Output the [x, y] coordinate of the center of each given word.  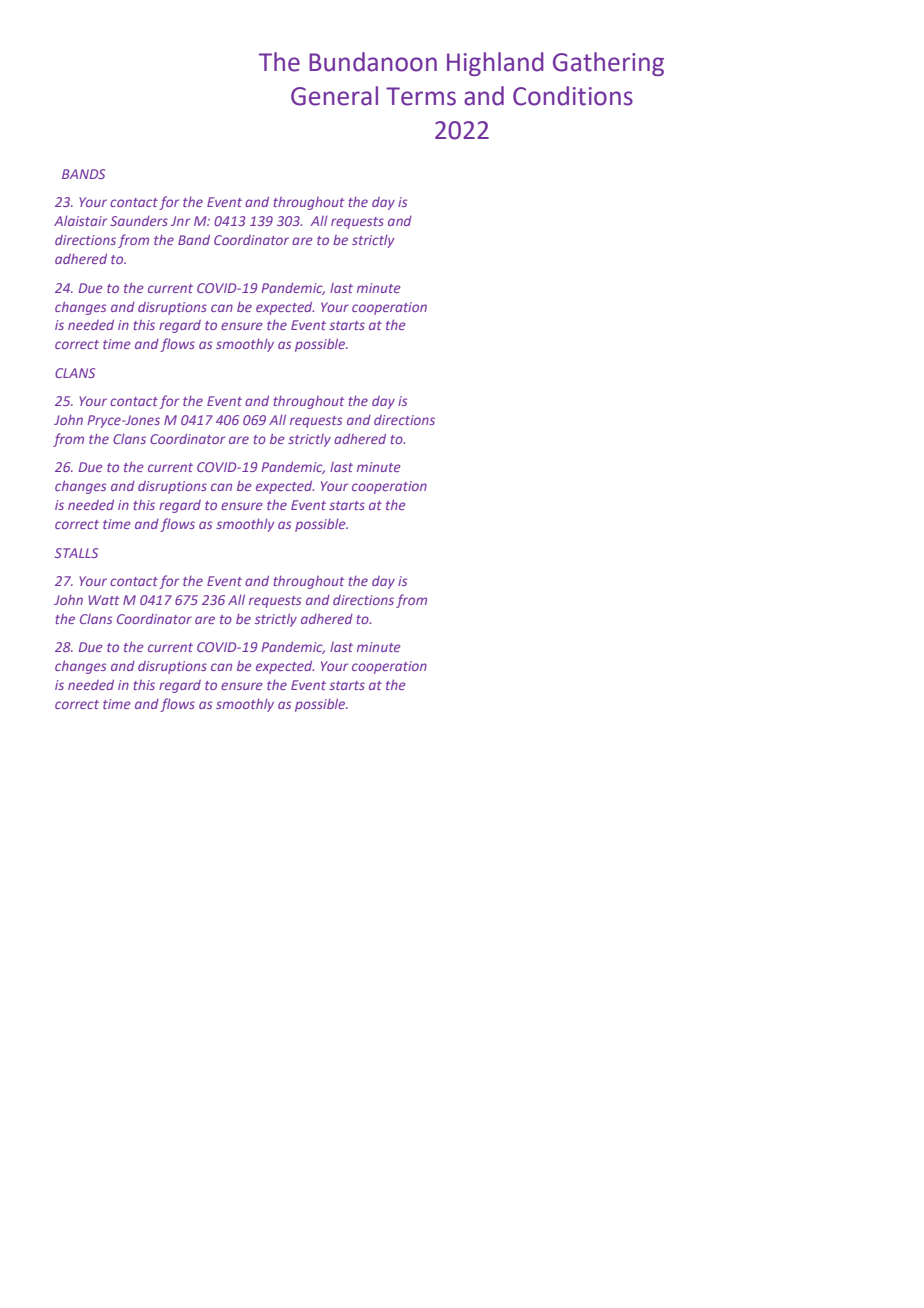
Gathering [608, 64]
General [334, 96]
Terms [421, 96]
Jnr [180, 221]
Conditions [573, 96]
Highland [495, 64]
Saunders [139, 221]
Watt [104, 600]
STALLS [76, 553]
